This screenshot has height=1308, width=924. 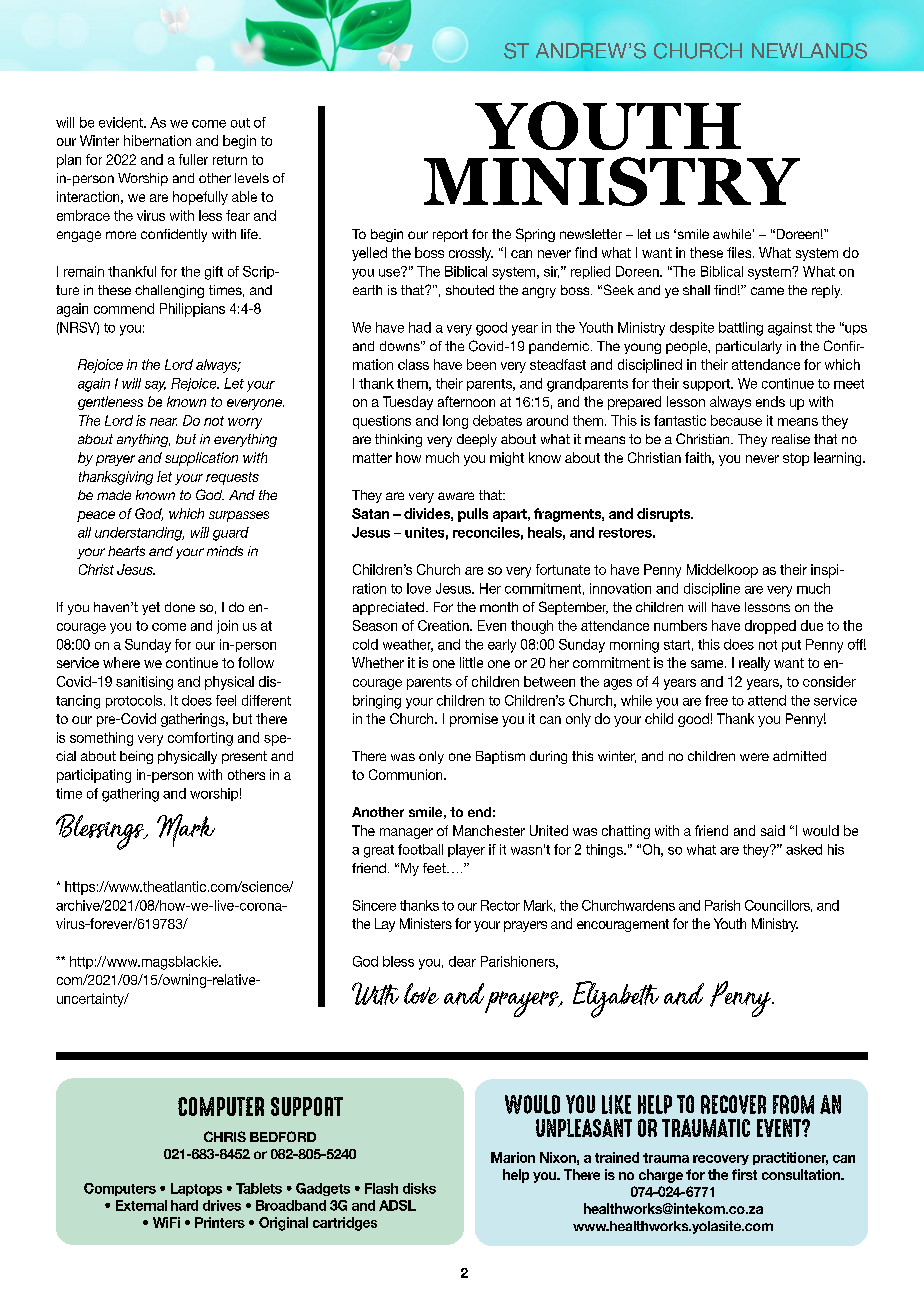 I want to click on participating, so click(x=94, y=776).
